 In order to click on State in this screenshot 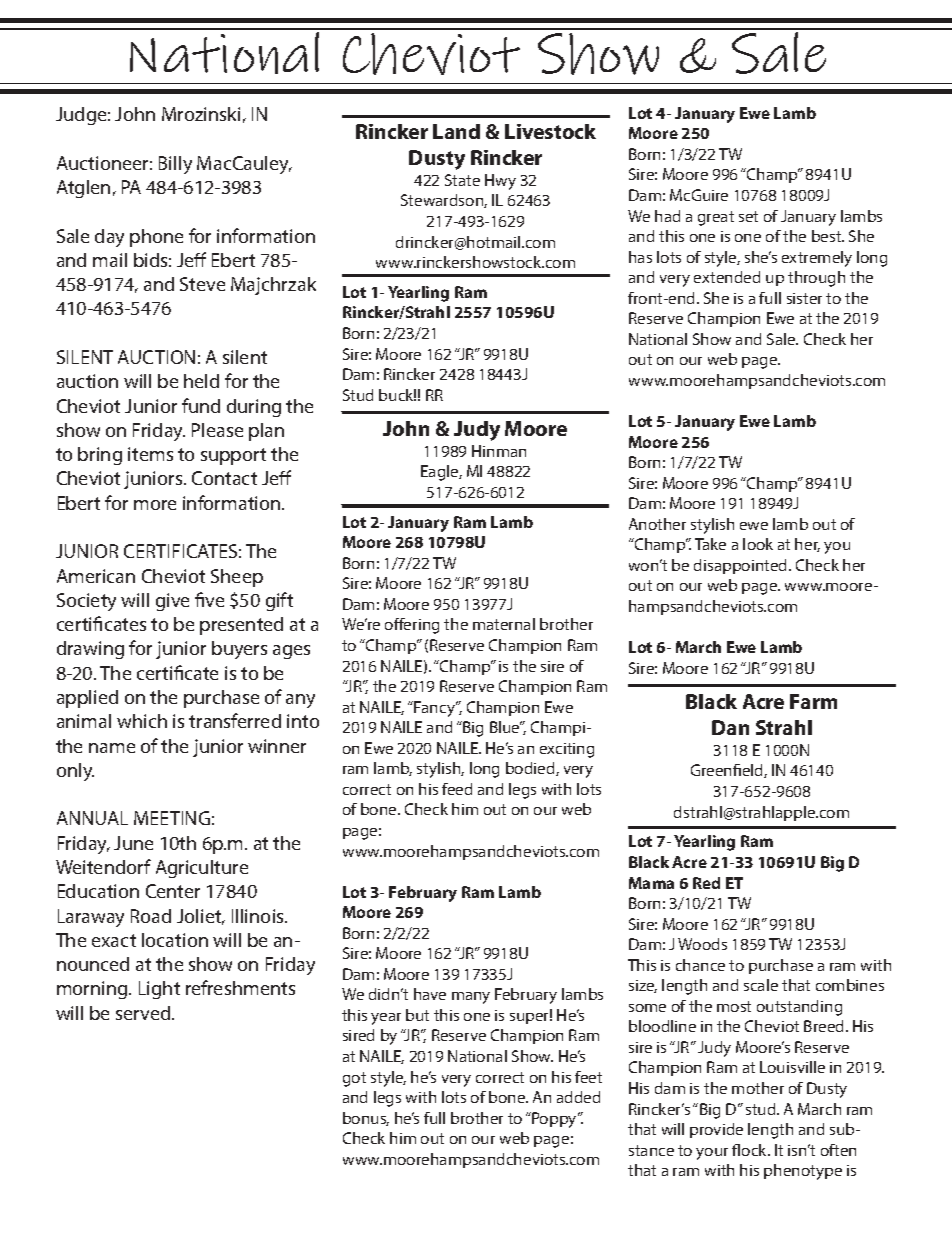, I will do `click(462, 180)`.
